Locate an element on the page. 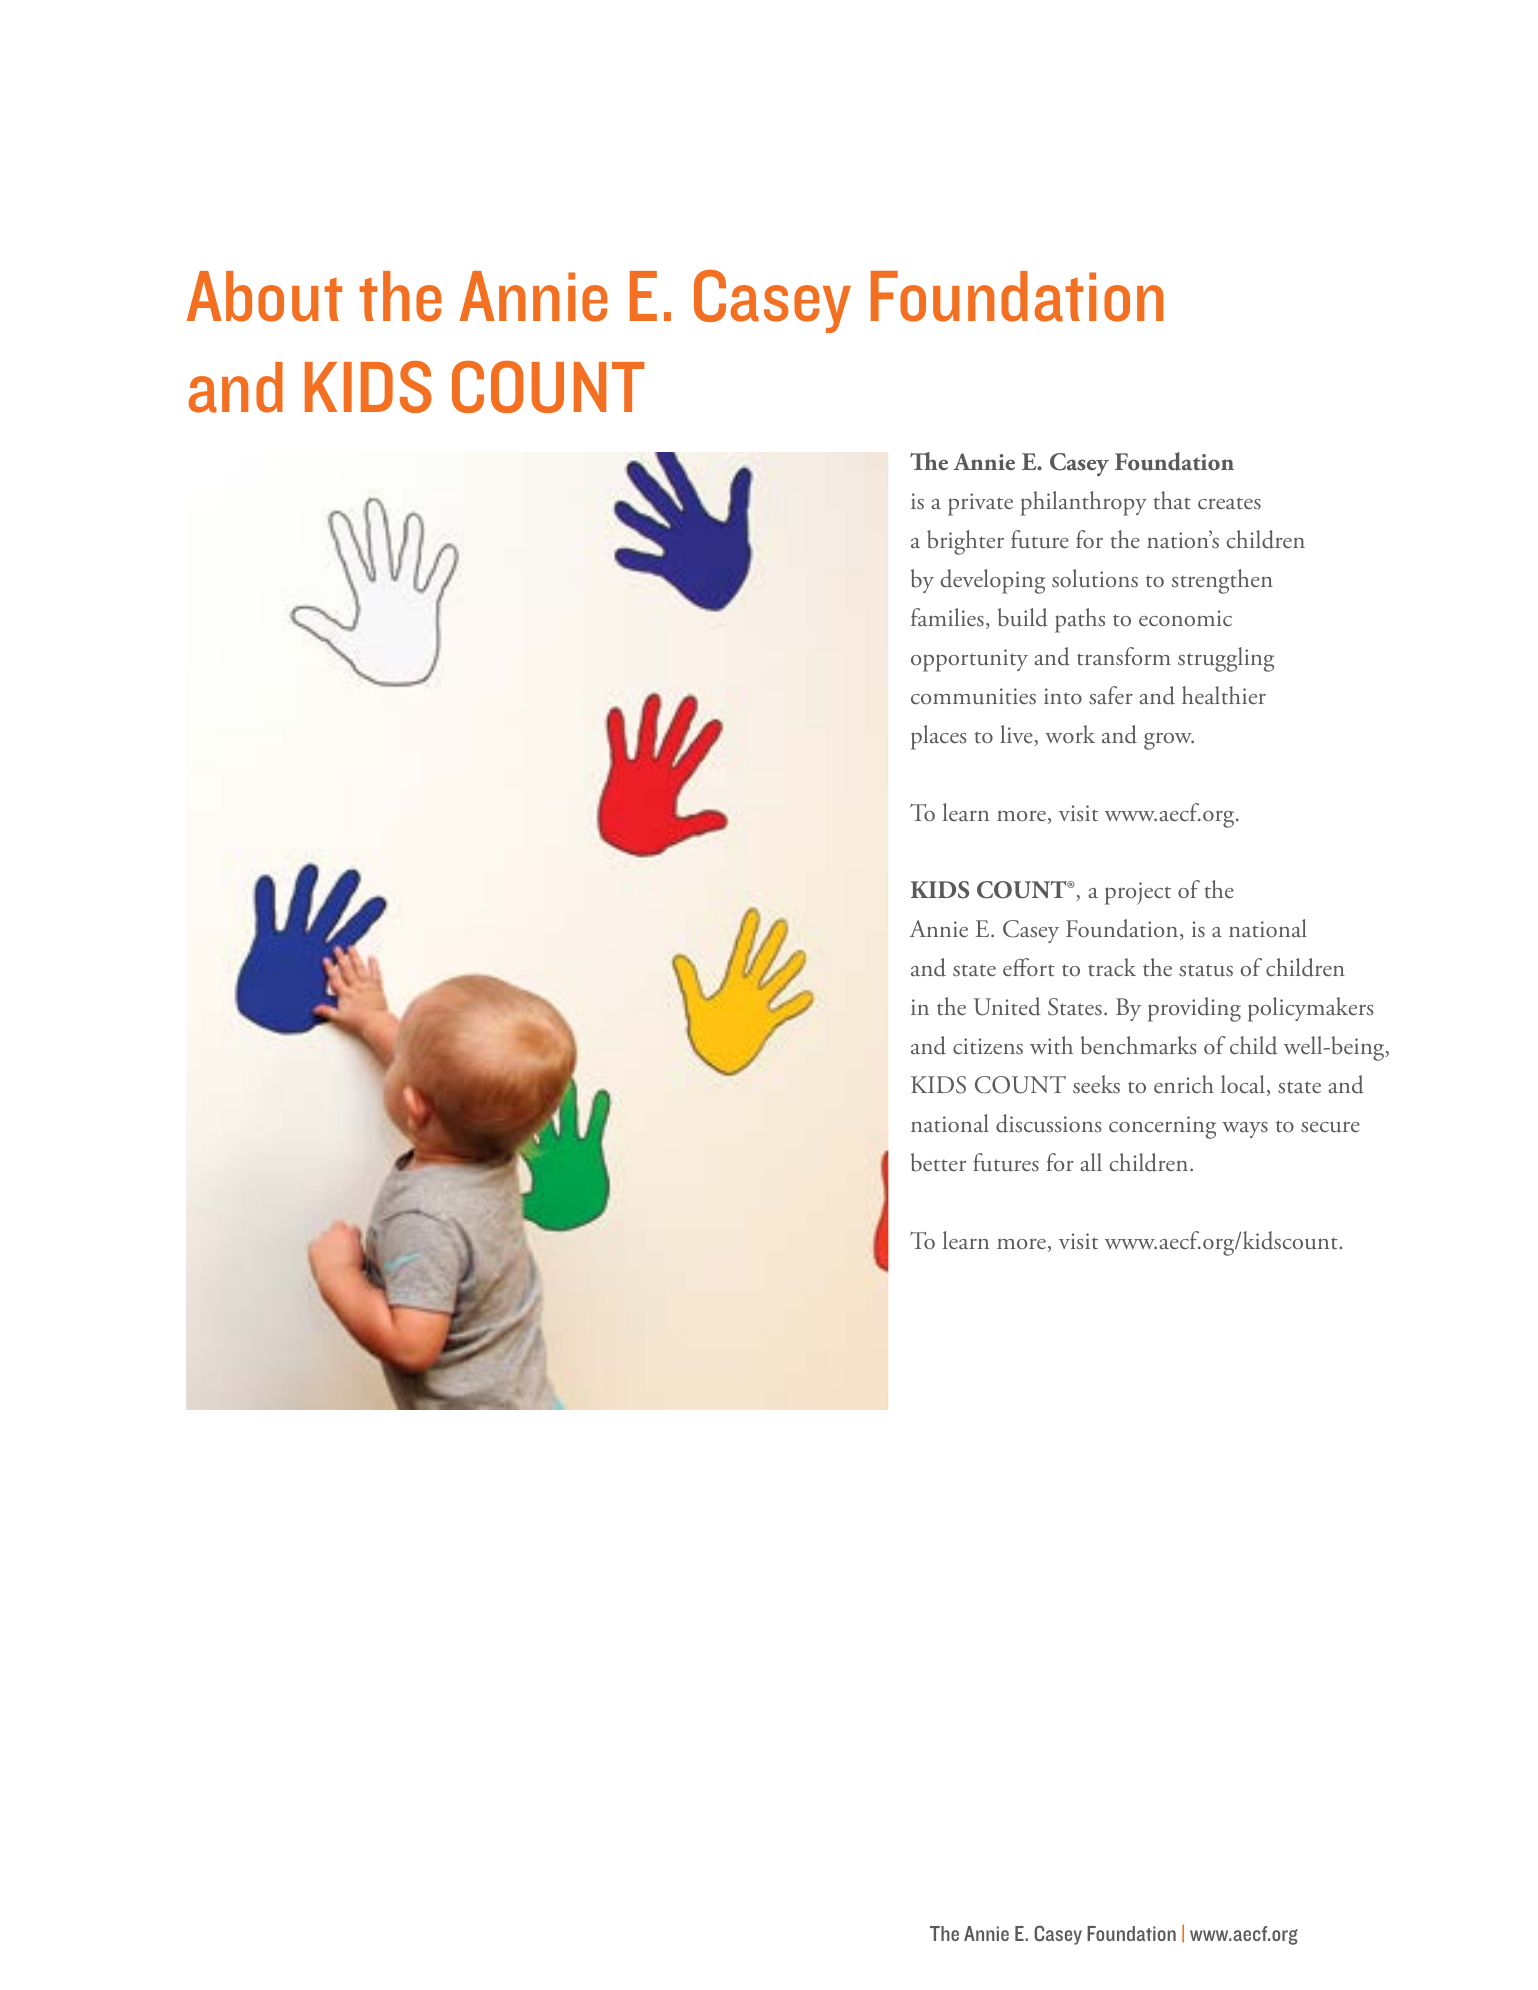 This page has width=1538, height=1990. places is located at coordinates (939, 737).
